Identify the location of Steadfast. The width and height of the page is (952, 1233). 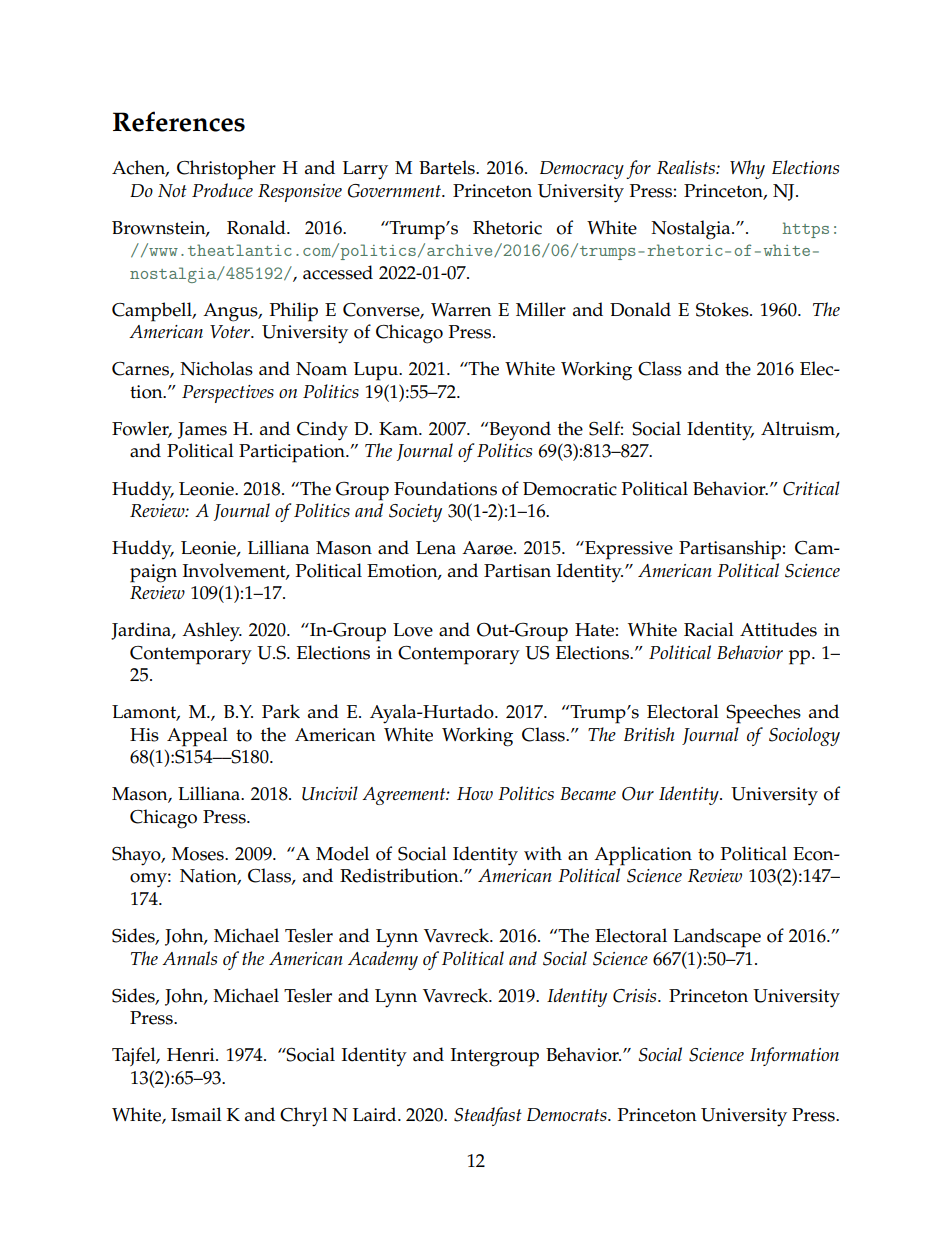
(488, 1116).
